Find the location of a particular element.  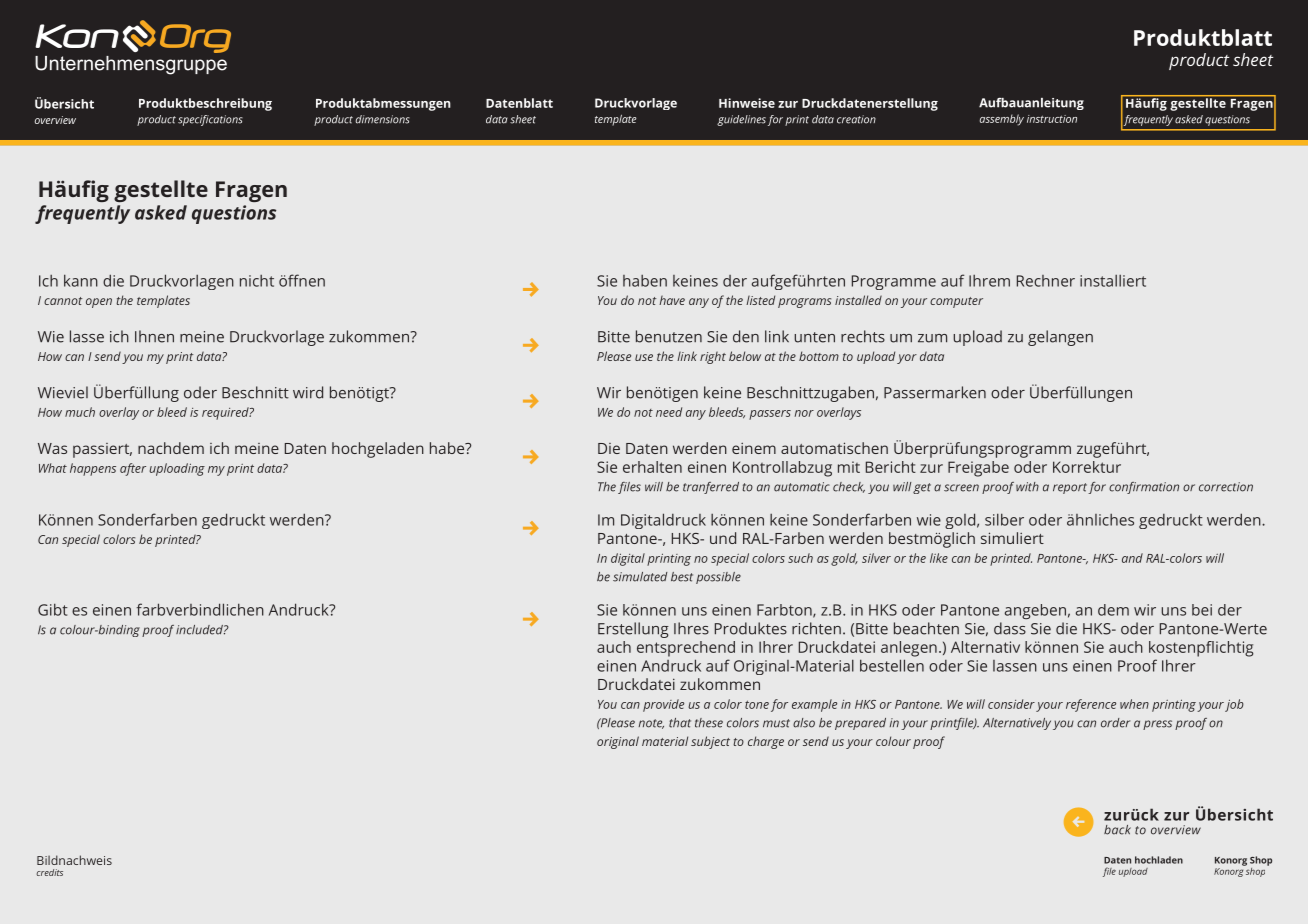

instruction is located at coordinates (1052, 119).
